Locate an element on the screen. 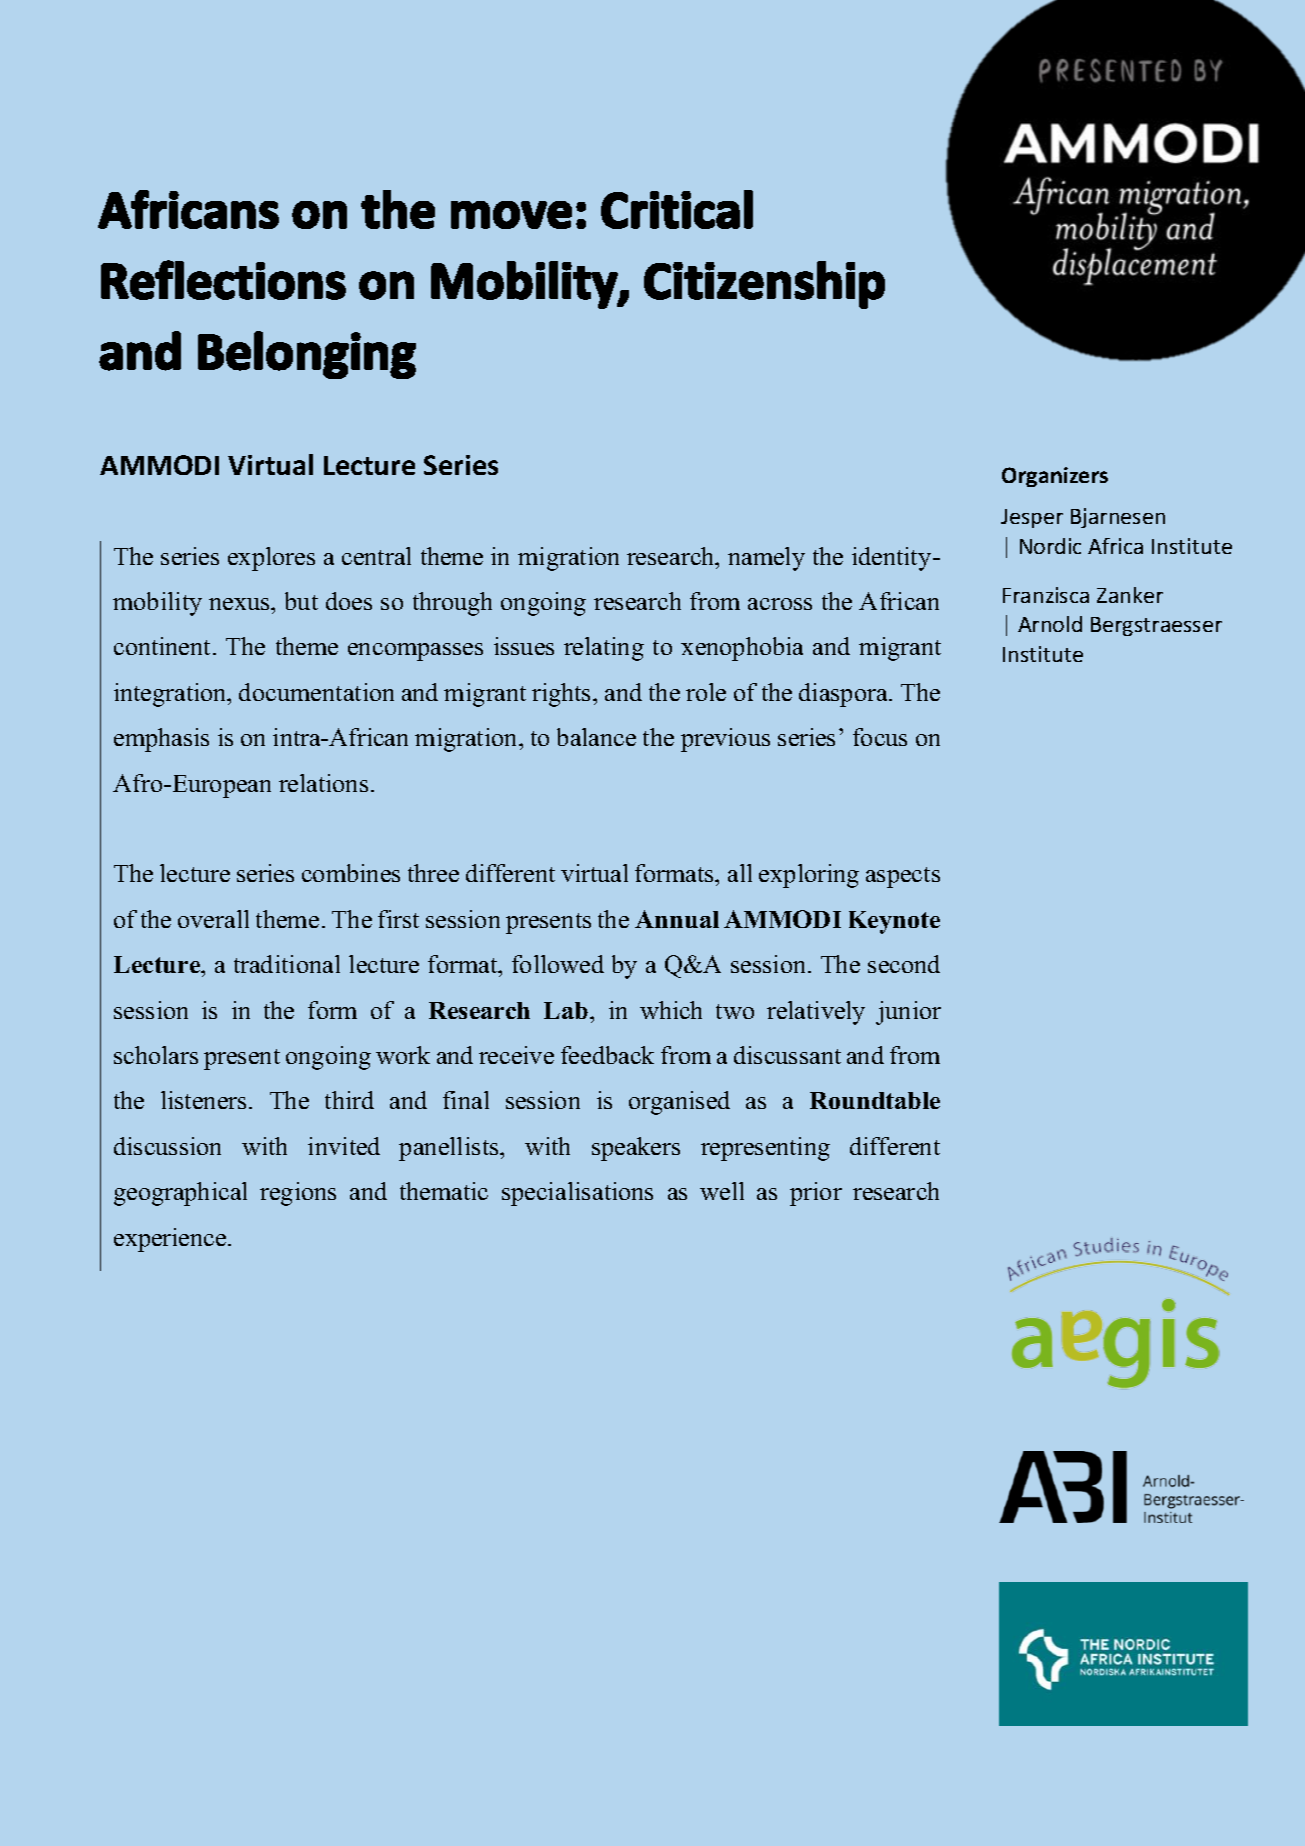 The width and height of the screenshot is (1305, 1846). combines is located at coordinates (351, 873).
